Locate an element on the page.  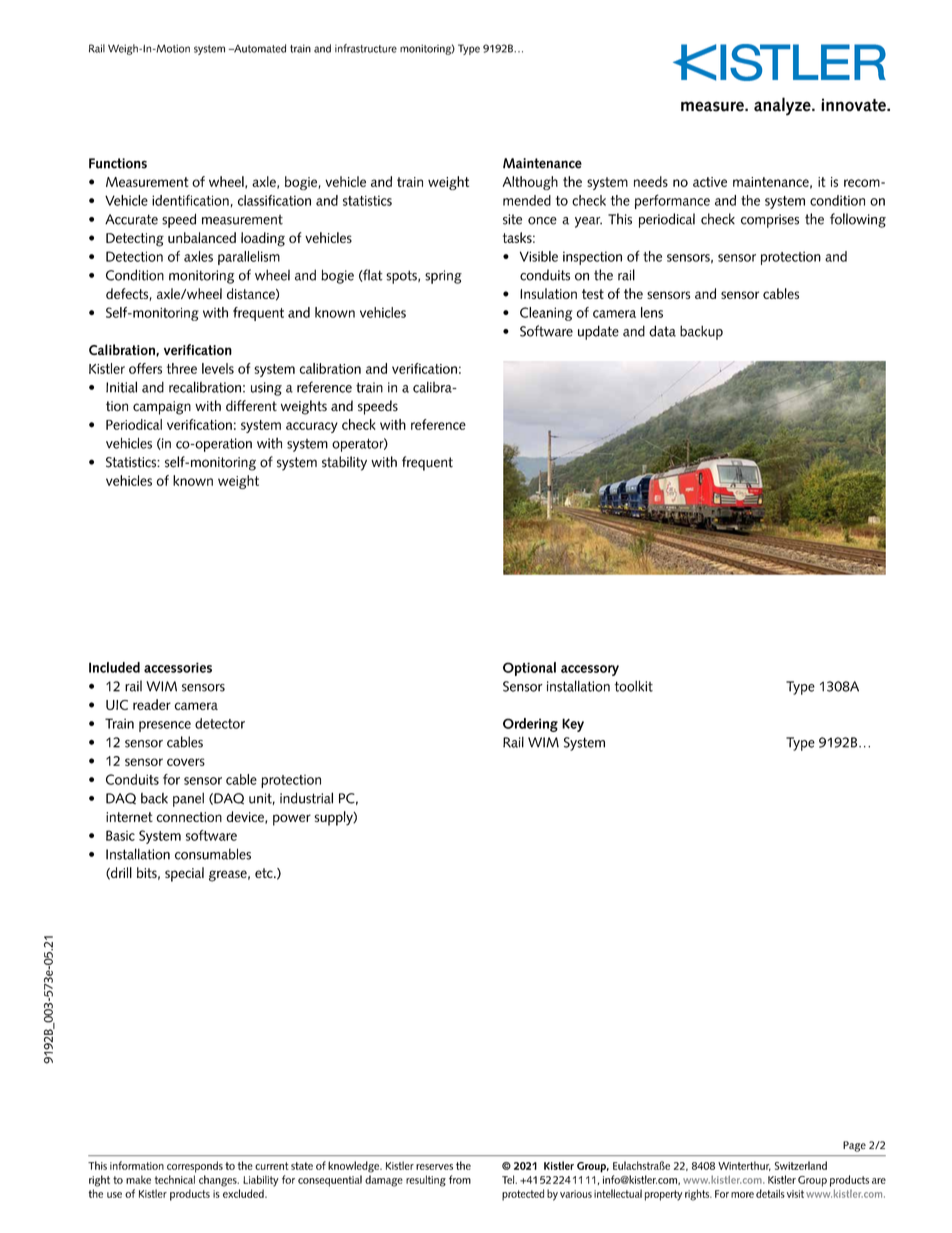
different is located at coordinates (251, 406).
